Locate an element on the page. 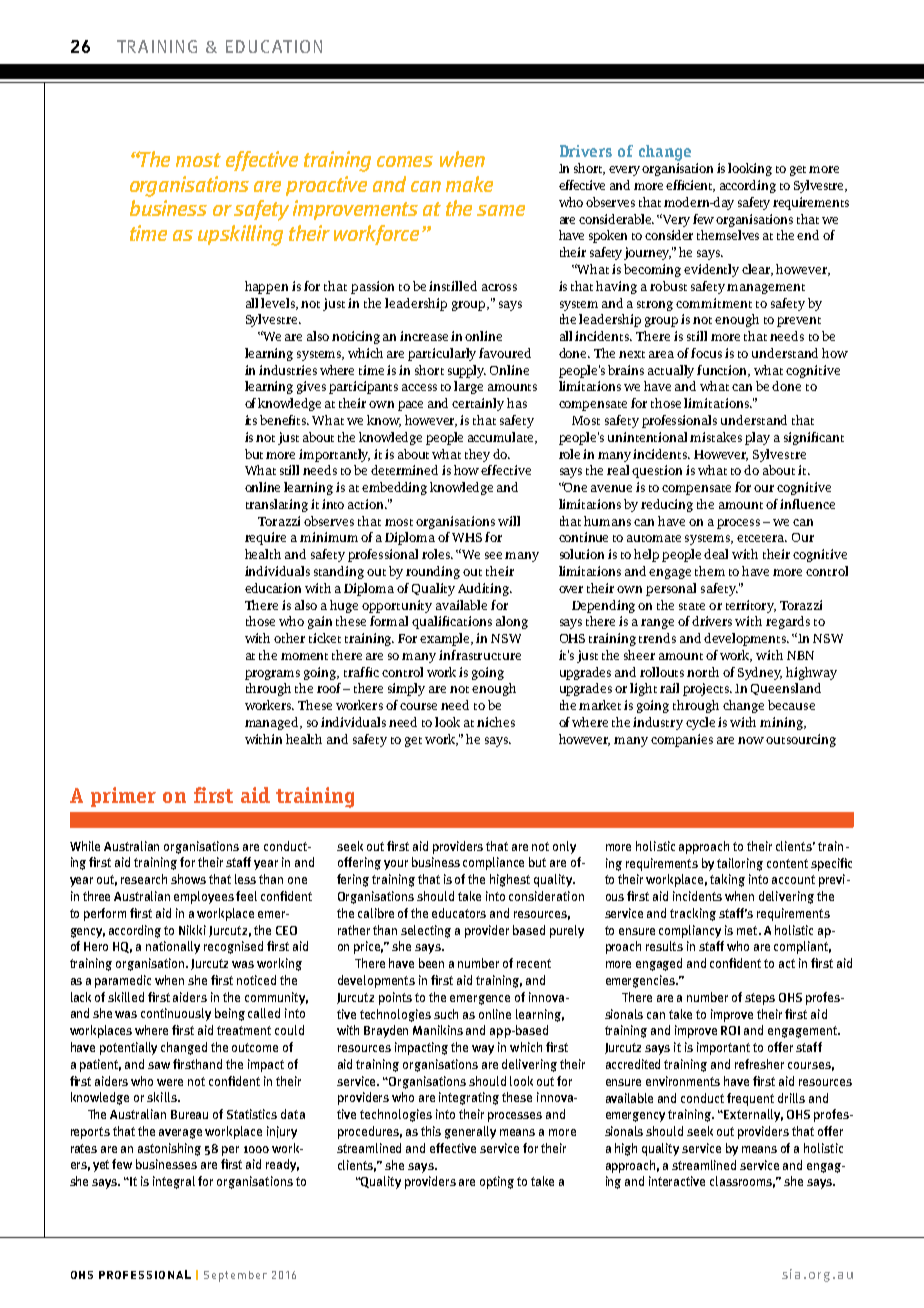 This page has width=924, height=1308. September is located at coordinates (235, 1276).
